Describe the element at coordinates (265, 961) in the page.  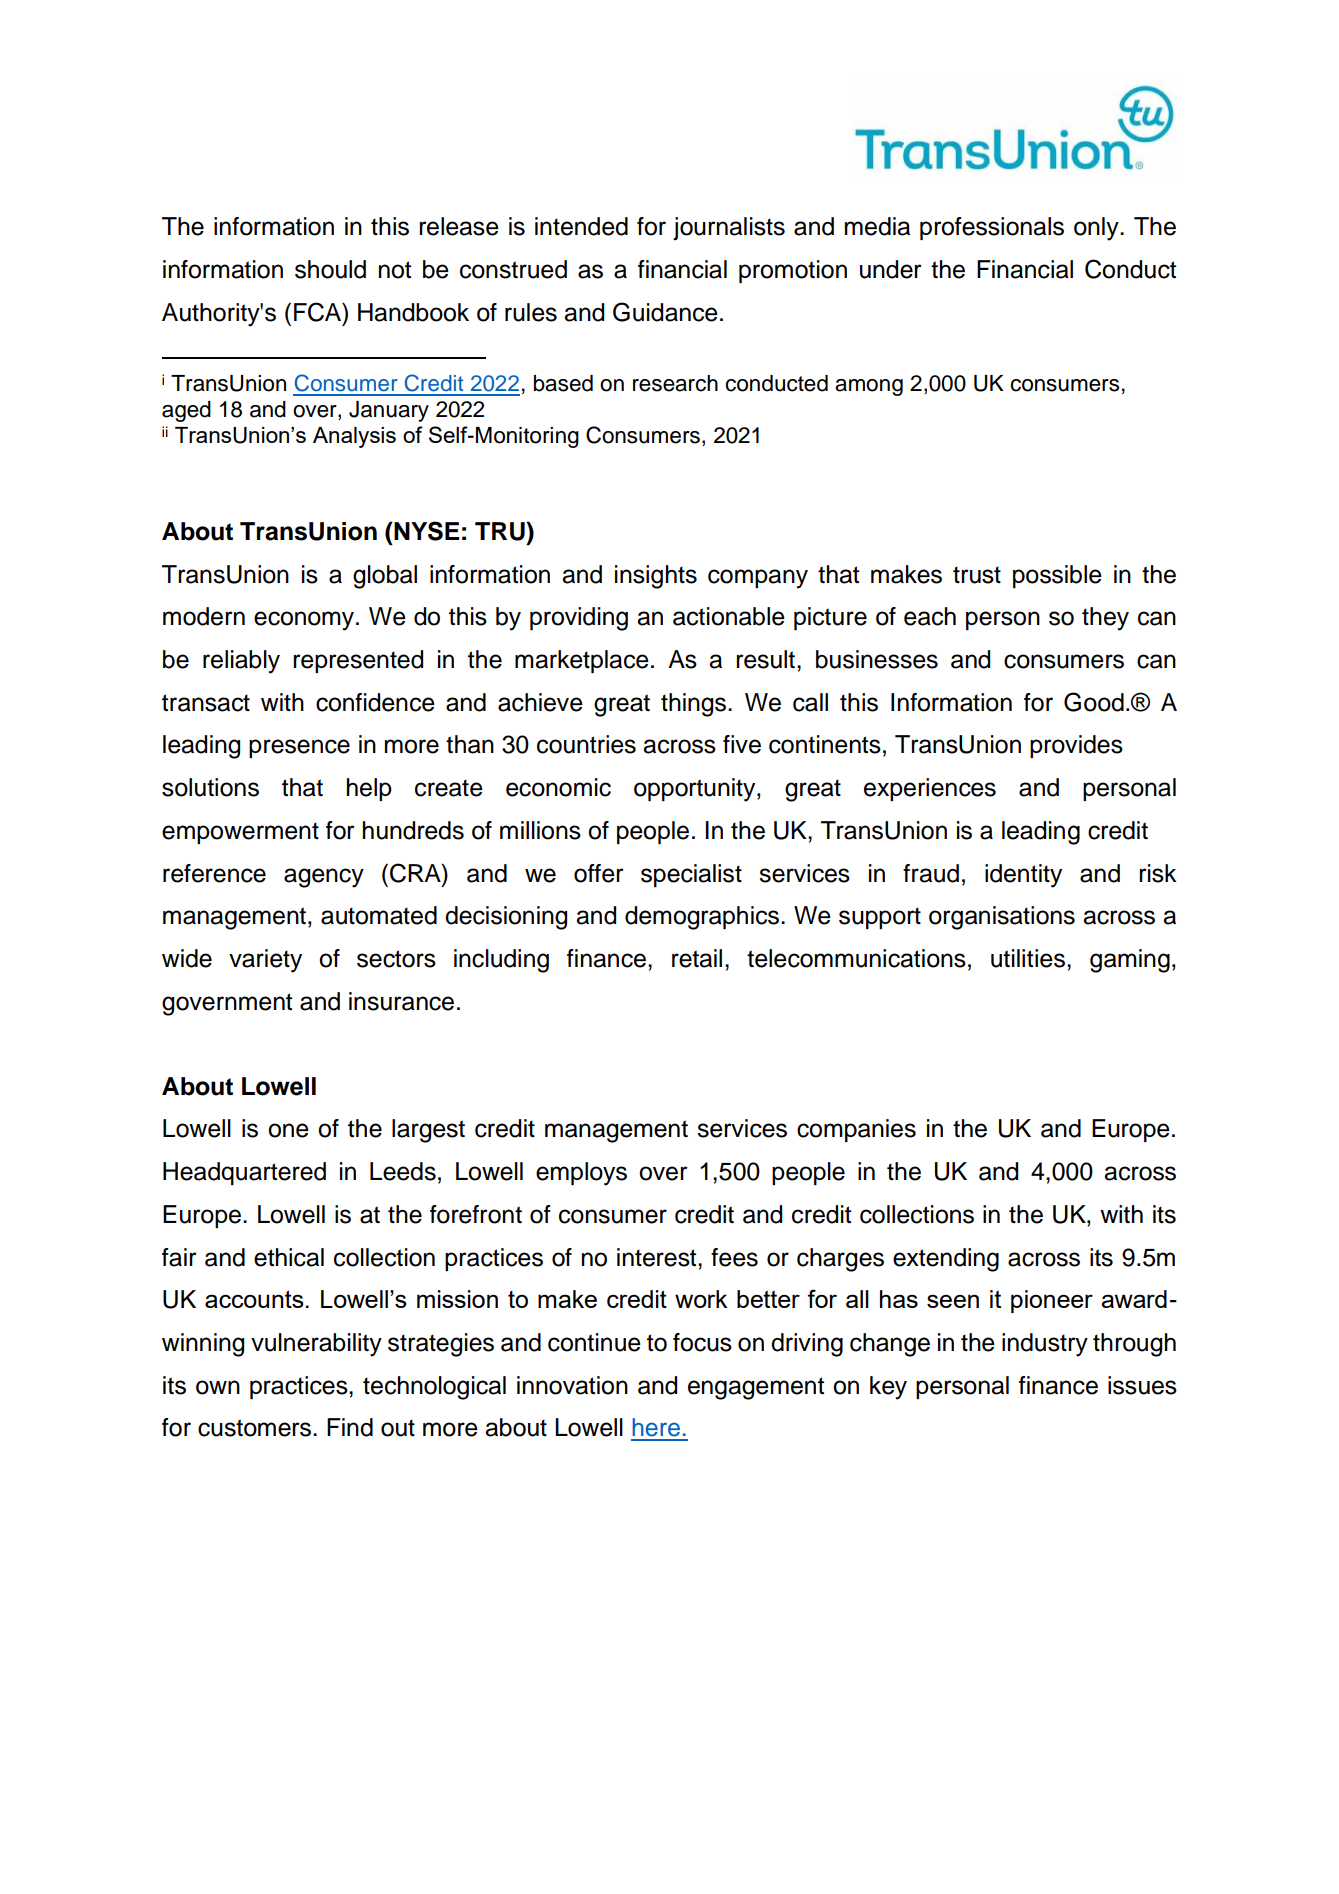
I see `variety` at that location.
